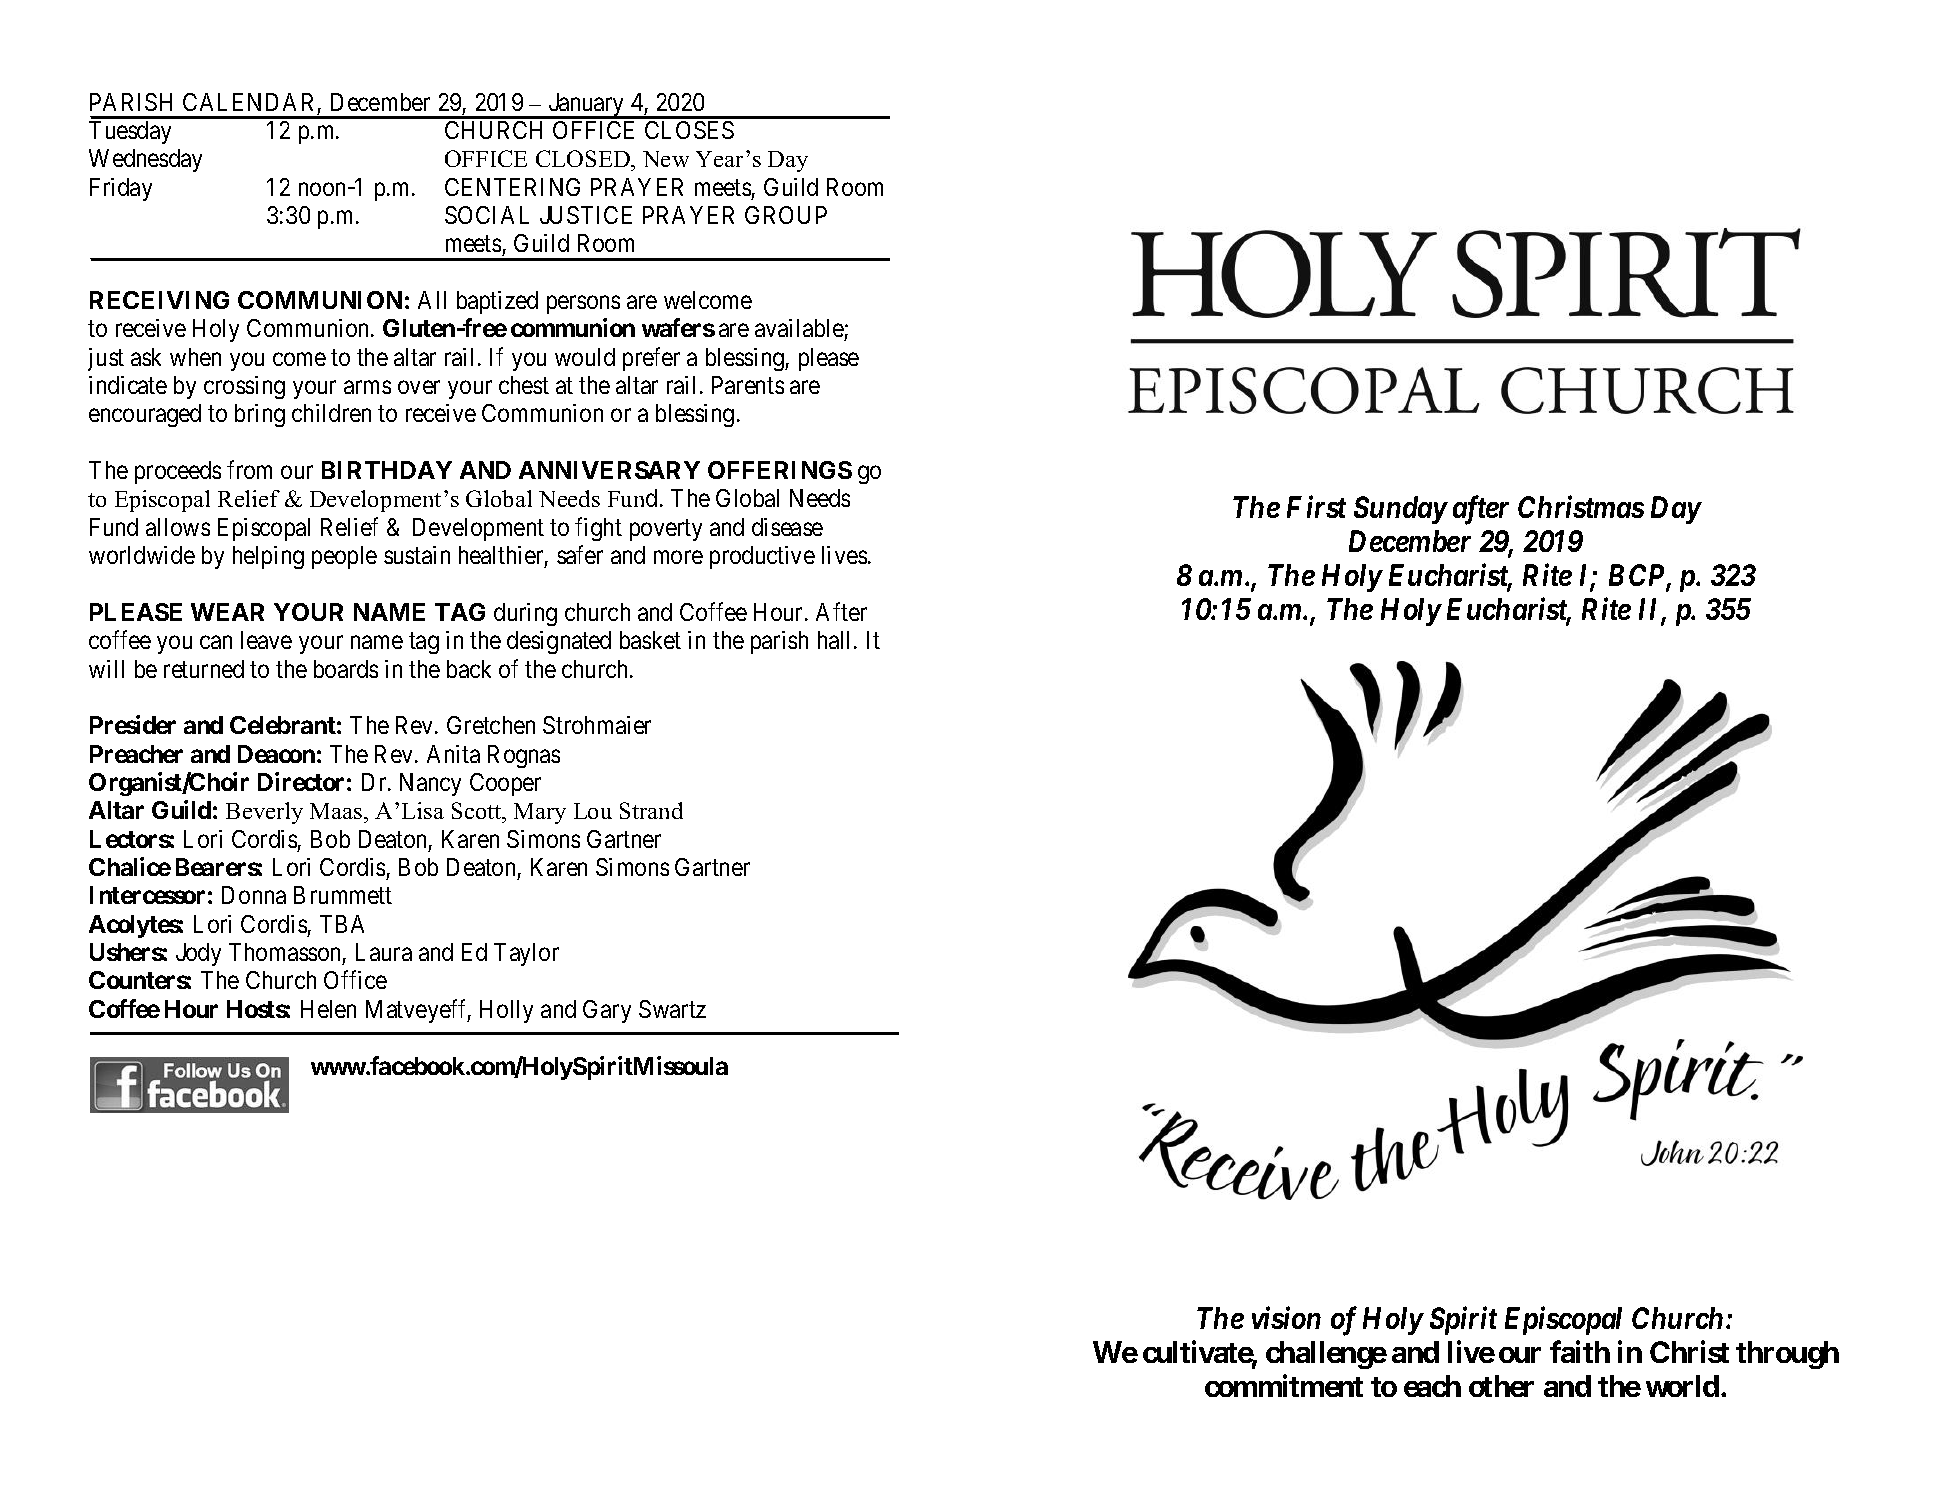 This page has width=1954, height=1510. I want to click on First, so click(1316, 507).
